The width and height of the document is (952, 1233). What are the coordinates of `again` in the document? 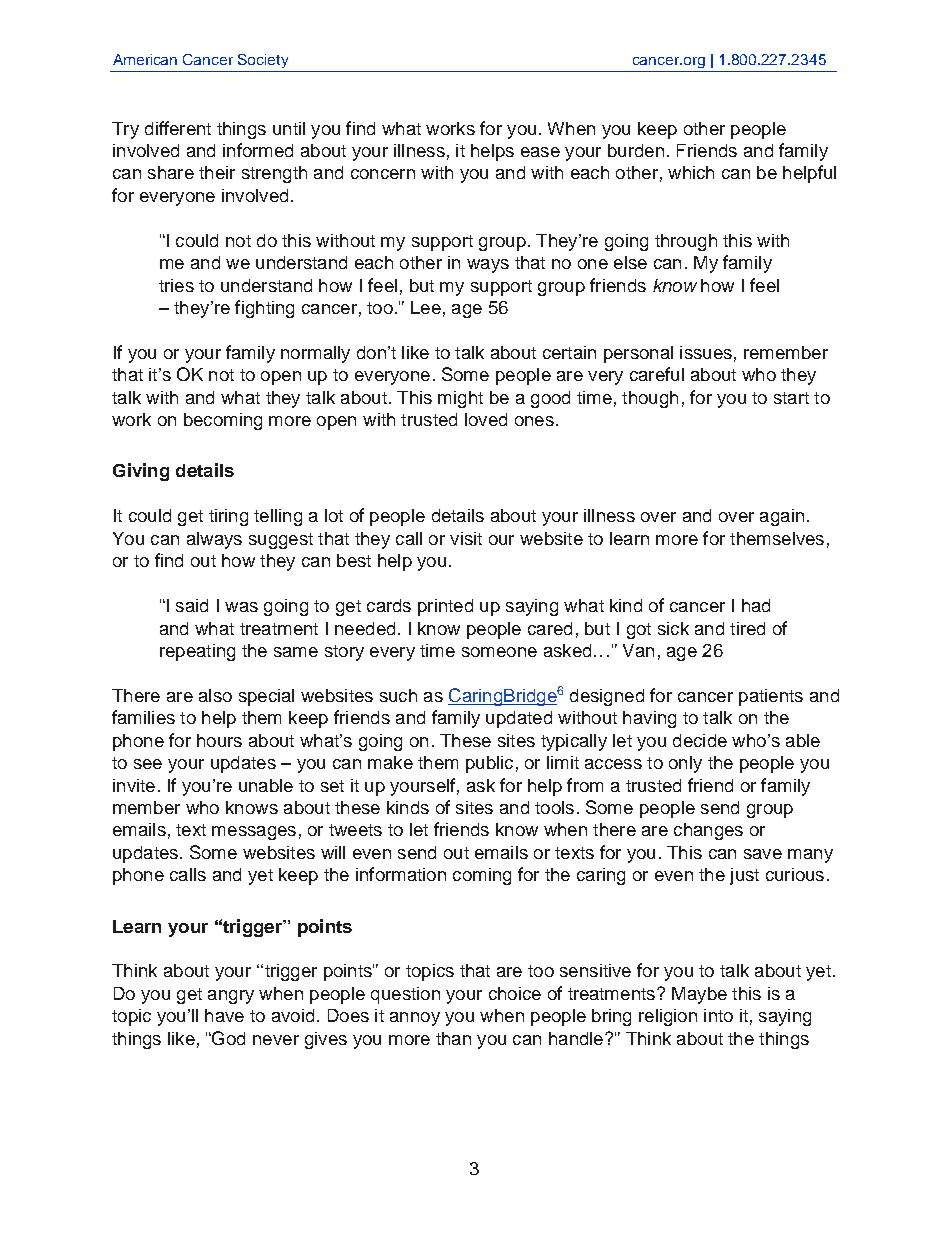 It's located at (782, 517).
